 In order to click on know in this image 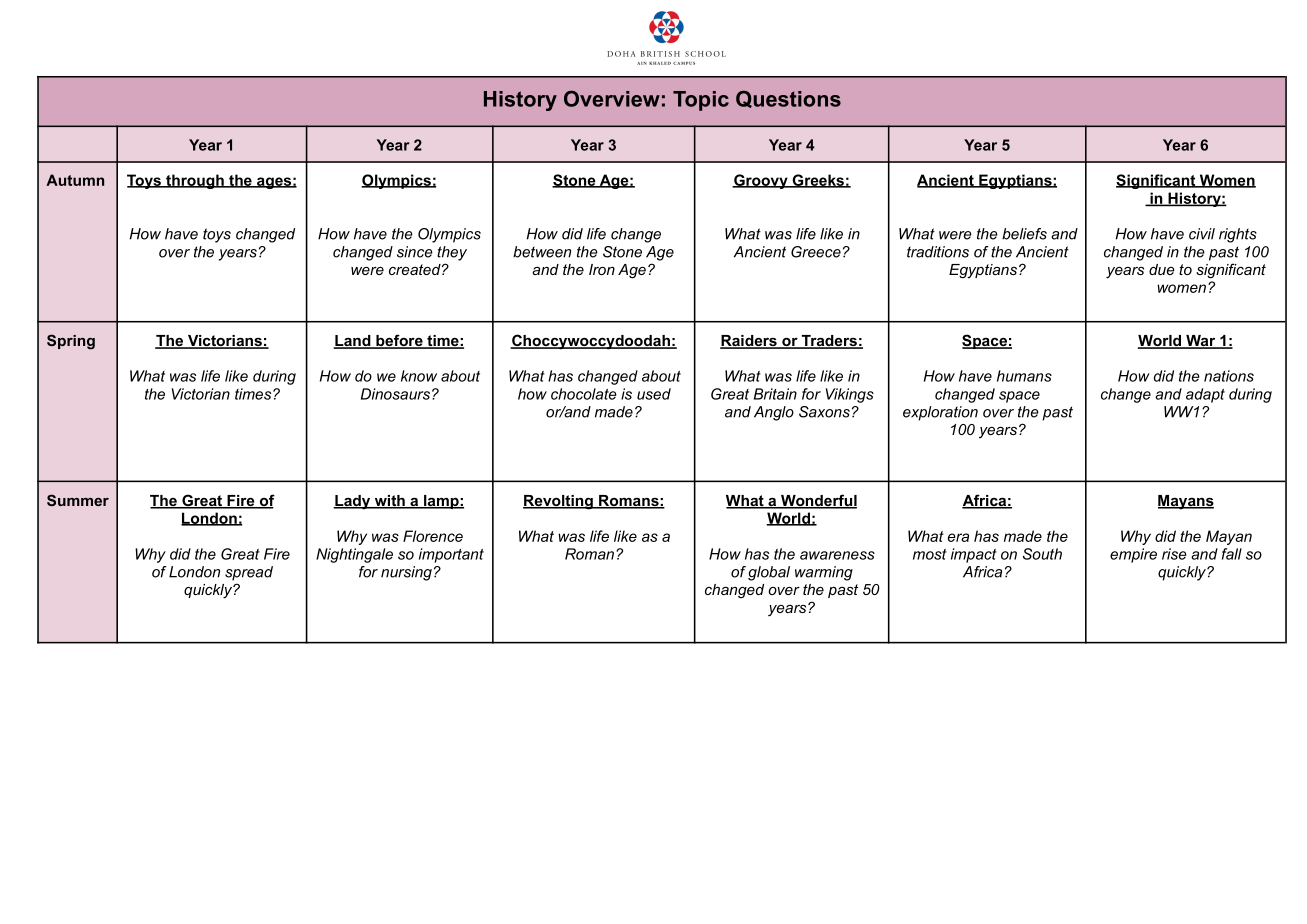, I will do `click(419, 376)`.
